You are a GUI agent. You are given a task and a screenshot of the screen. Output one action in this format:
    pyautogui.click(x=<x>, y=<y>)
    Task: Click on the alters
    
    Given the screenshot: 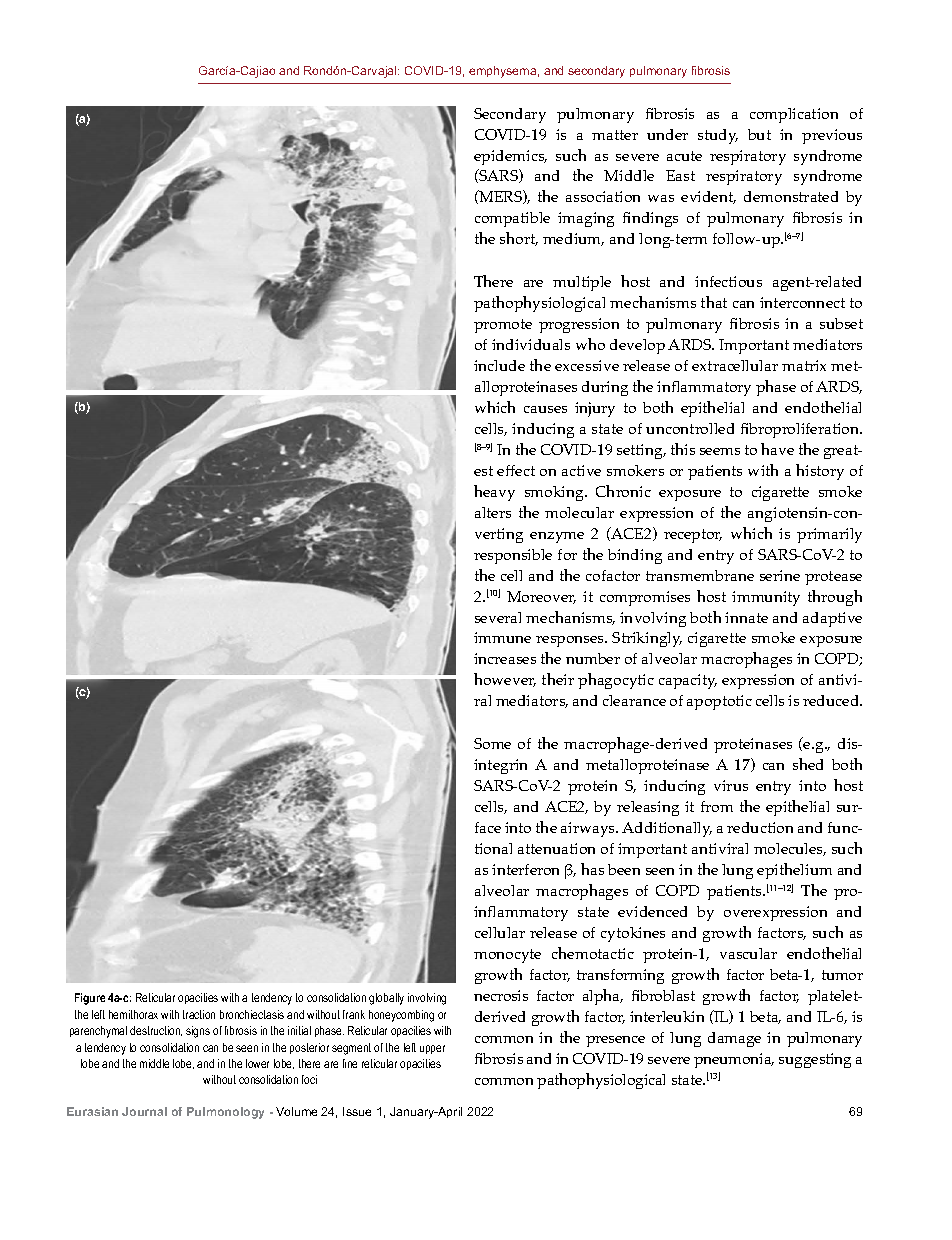 What is the action you would take?
    pyautogui.click(x=493, y=512)
